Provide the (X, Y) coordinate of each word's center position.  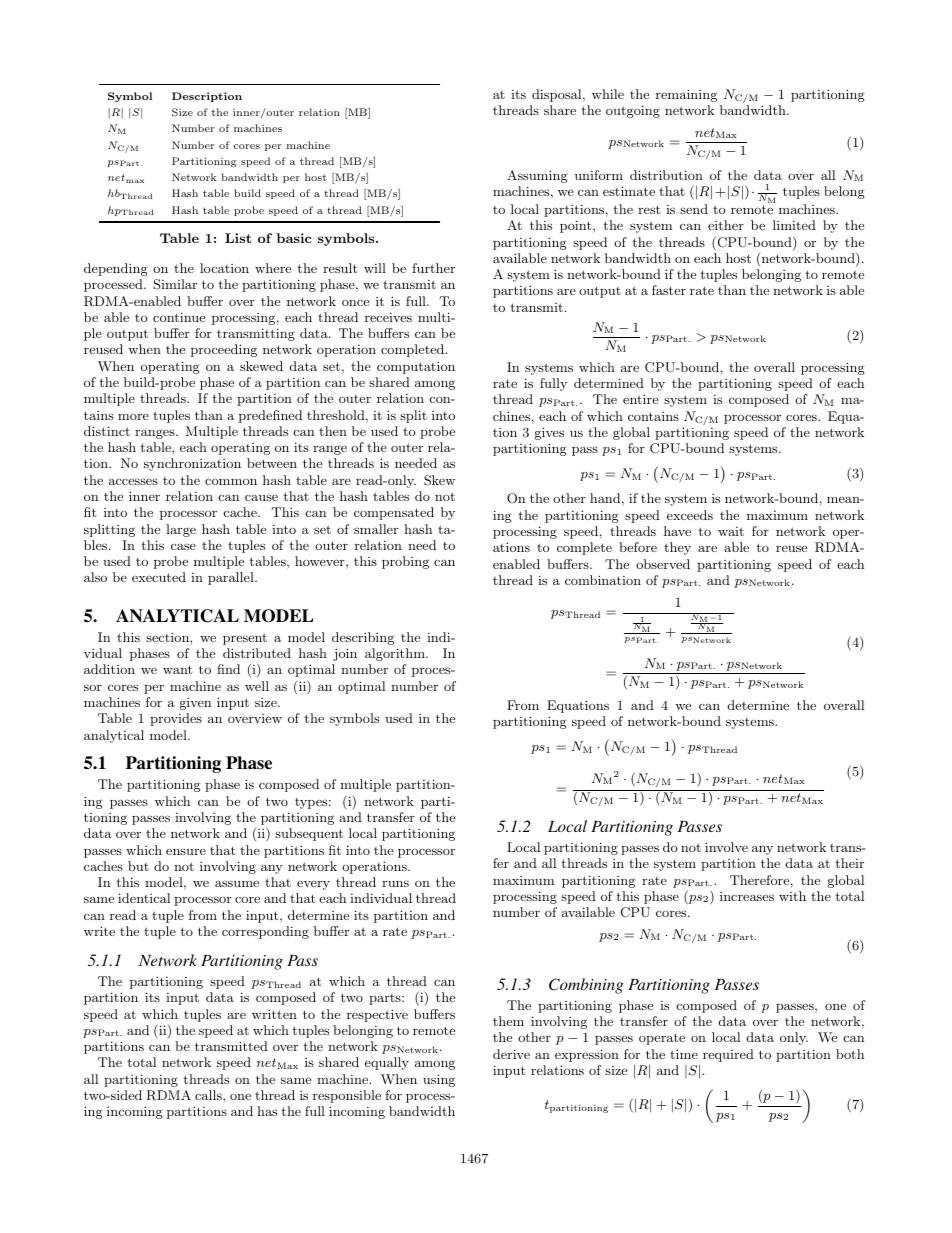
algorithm (396, 654)
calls (209, 1095)
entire (640, 399)
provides (176, 719)
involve (726, 847)
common (231, 481)
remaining (686, 95)
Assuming (537, 176)
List (238, 238)
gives (549, 433)
